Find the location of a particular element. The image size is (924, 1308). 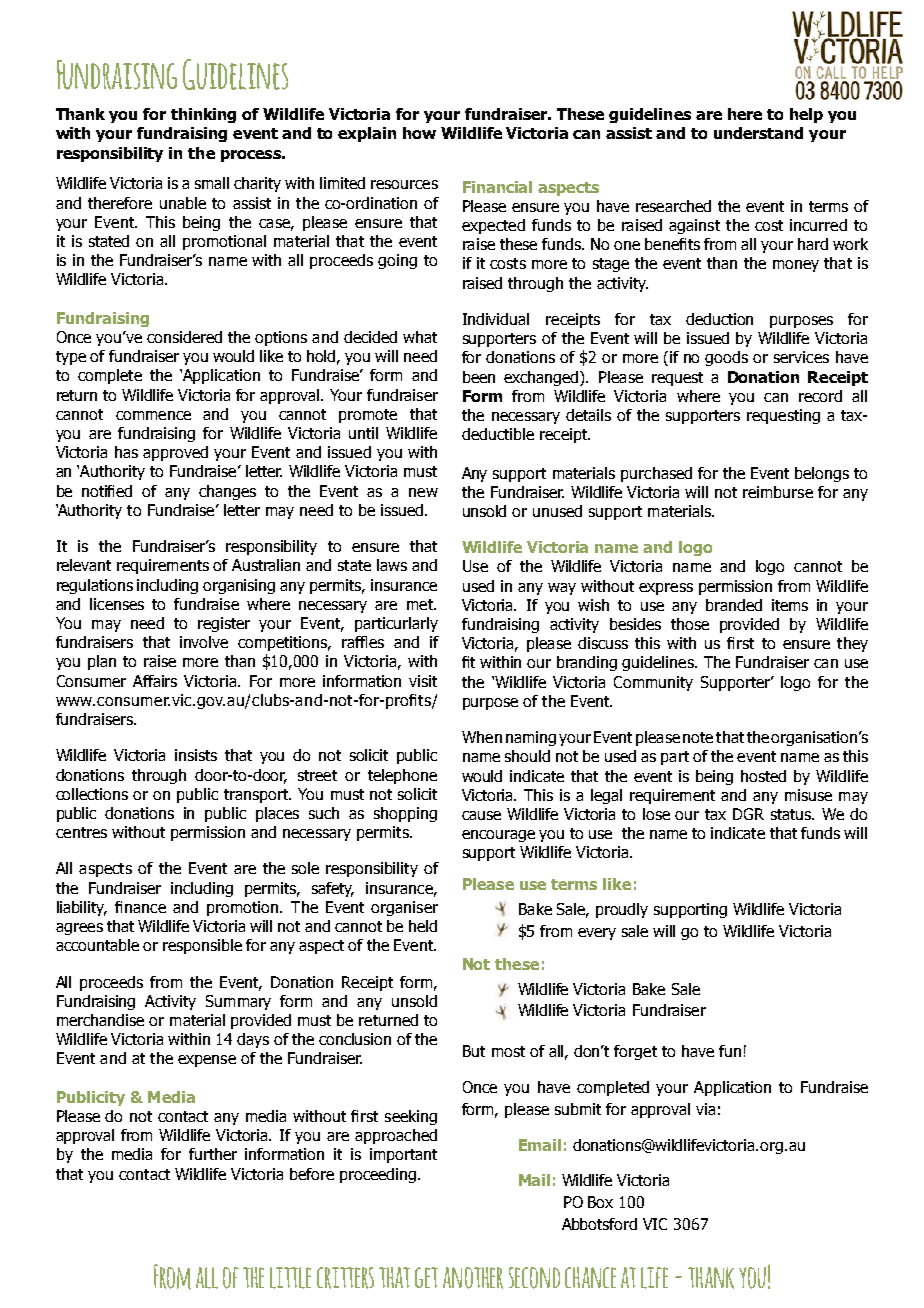

encourage is located at coordinates (498, 836).
